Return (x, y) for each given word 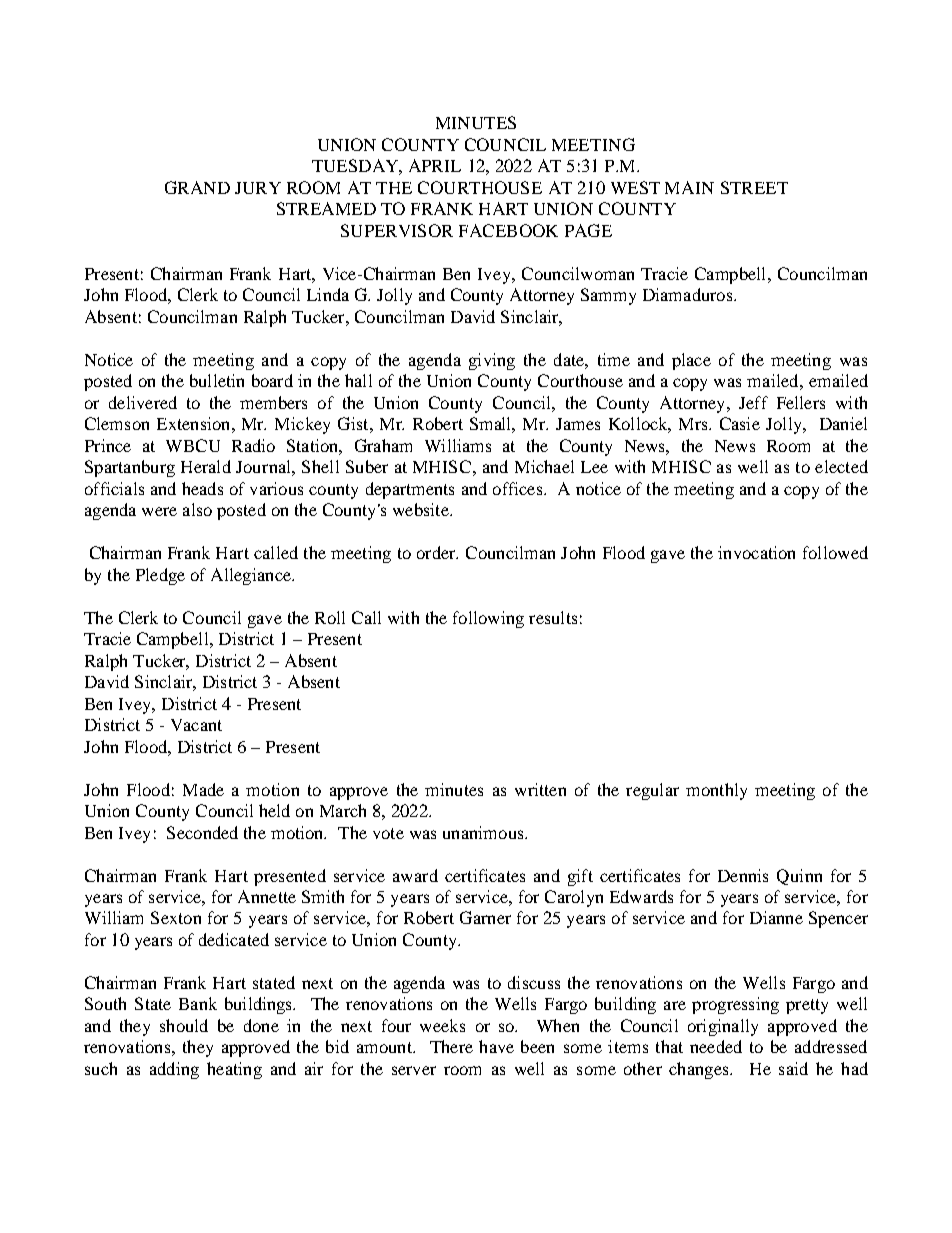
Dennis (743, 875)
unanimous (484, 832)
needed (716, 1046)
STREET (754, 187)
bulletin (217, 380)
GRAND (197, 187)
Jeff (753, 402)
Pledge (160, 576)
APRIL (435, 165)
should (184, 1025)
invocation (756, 552)
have (496, 1046)
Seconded (202, 832)
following (488, 619)
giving (492, 361)
